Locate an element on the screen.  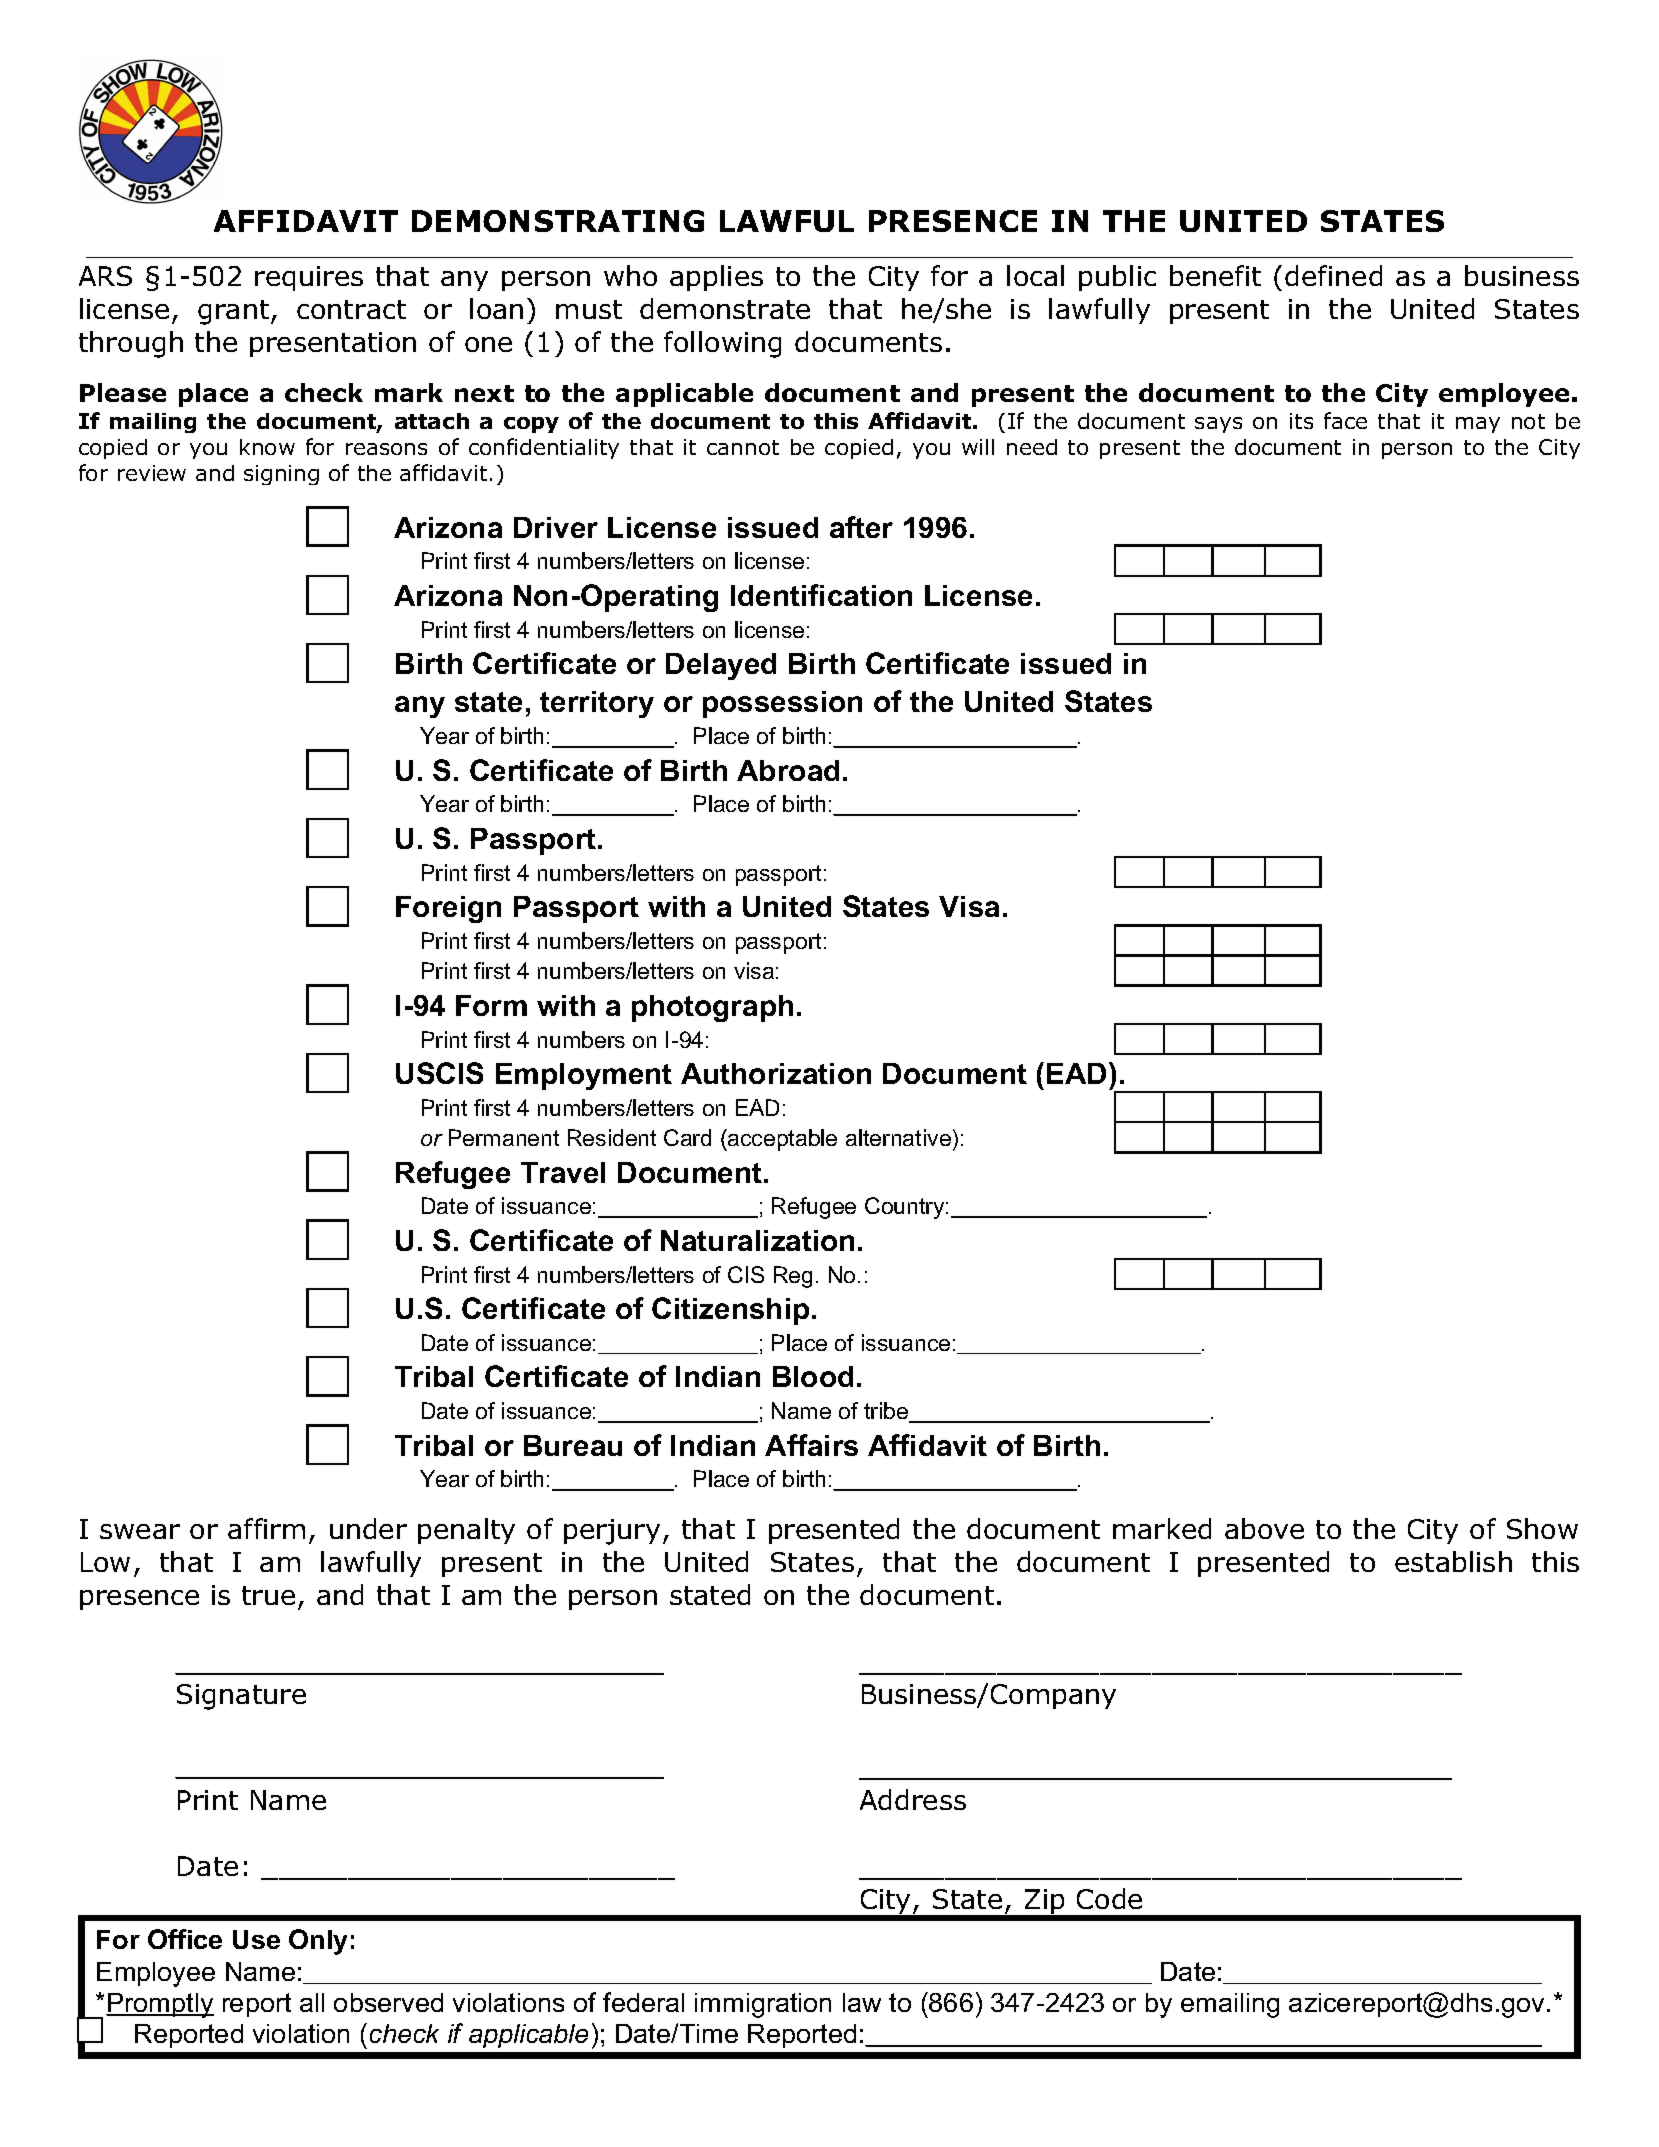
requires is located at coordinates (309, 278).
